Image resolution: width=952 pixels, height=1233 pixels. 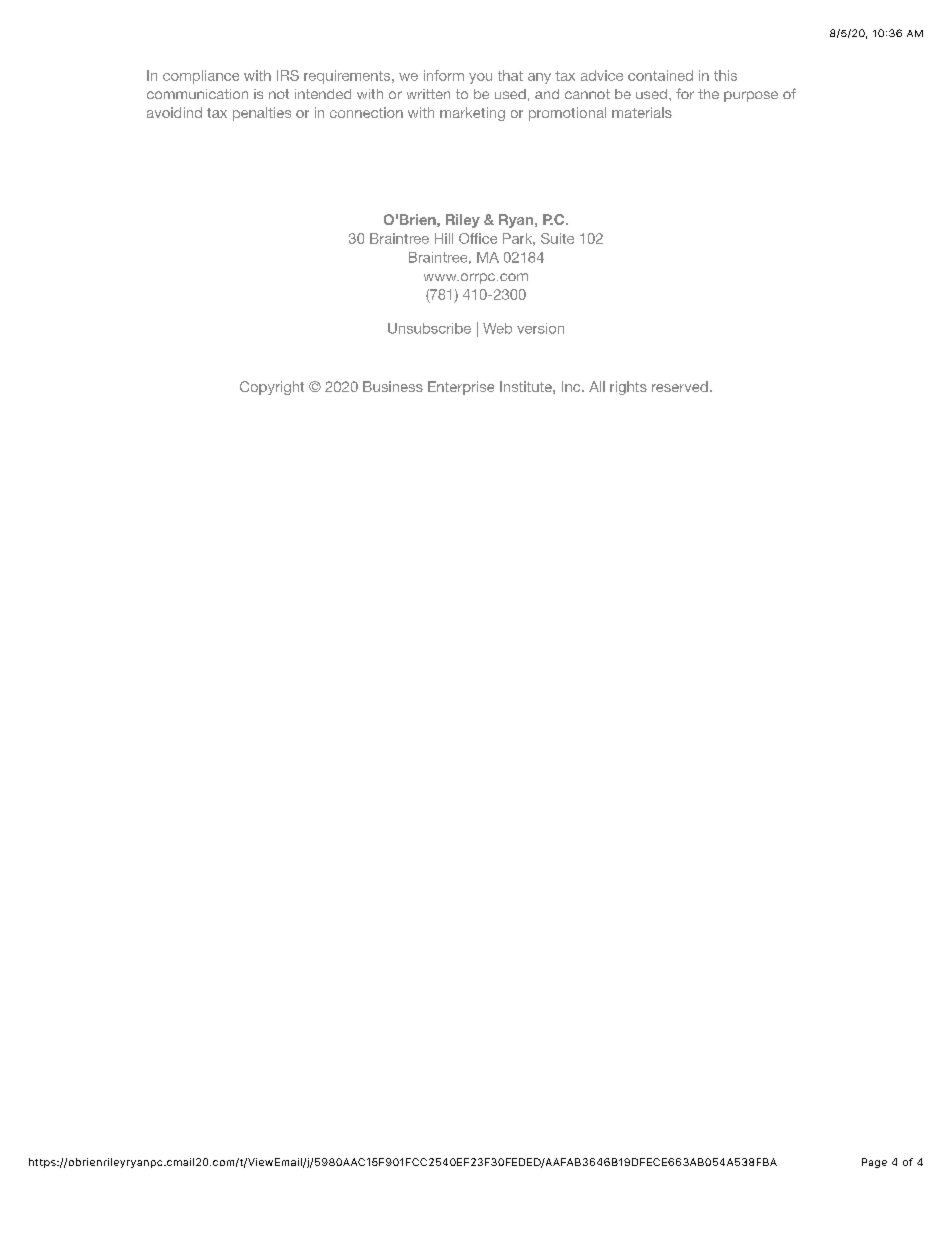 What do you see at coordinates (262, 114) in the page?
I see `penalties` at bounding box center [262, 114].
